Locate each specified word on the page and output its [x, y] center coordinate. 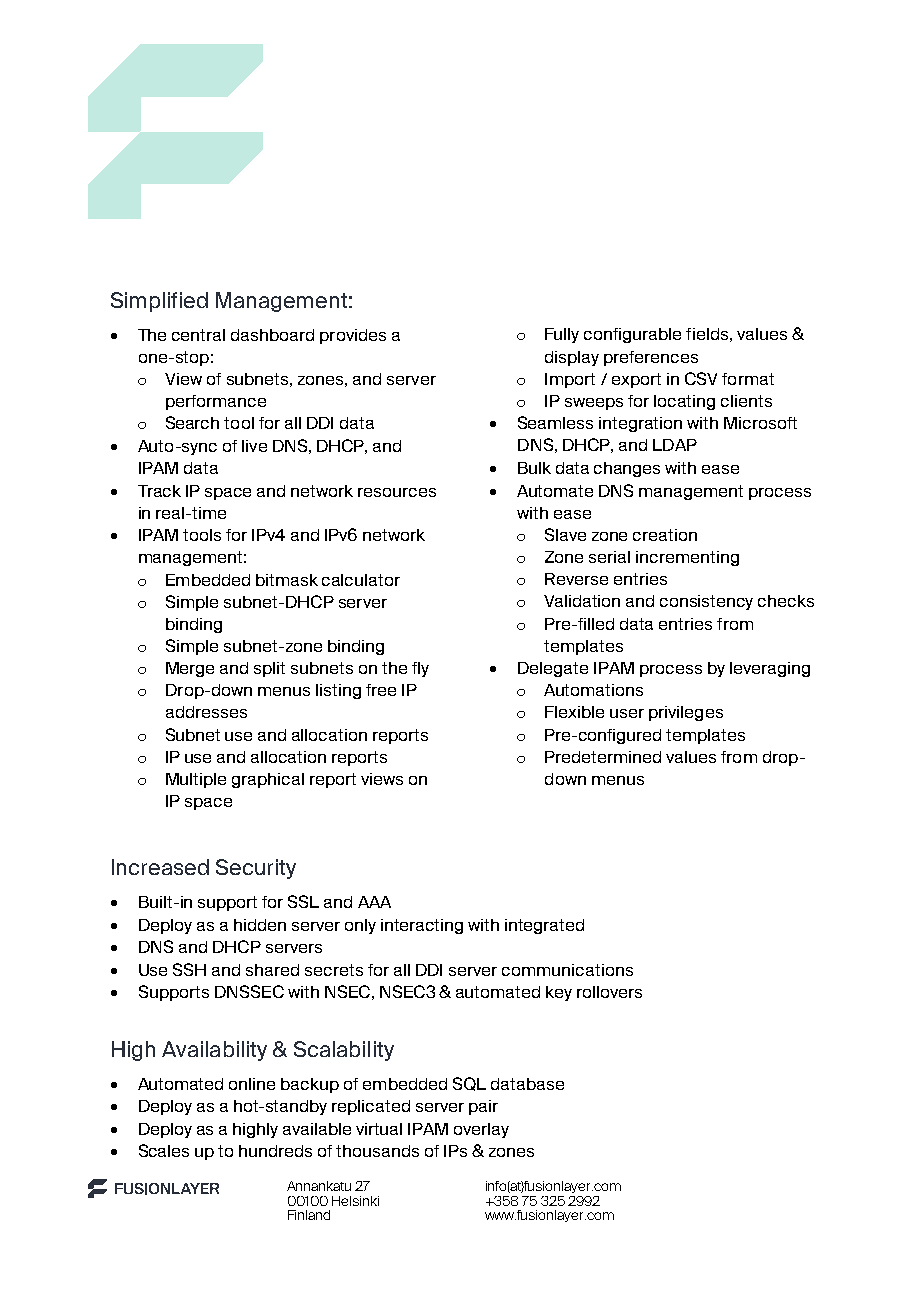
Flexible [574, 712]
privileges [686, 713]
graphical [268, 780]
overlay [481, 1130]
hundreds [275, 1151]
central [198, 335]
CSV [701, 378]
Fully [562, 335]
